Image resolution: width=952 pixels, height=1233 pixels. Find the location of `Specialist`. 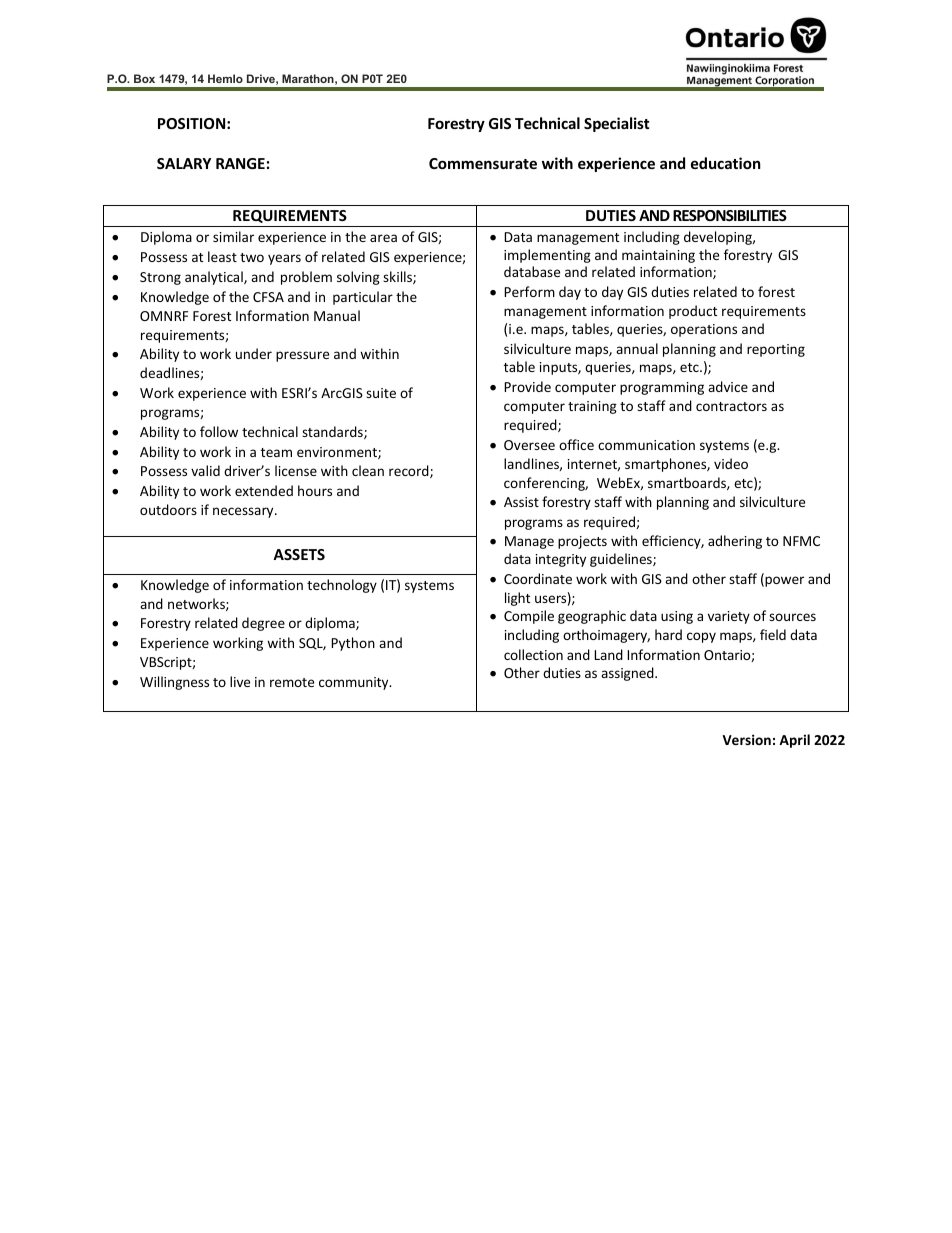

Specialist is located at coordinates (617, 124).
